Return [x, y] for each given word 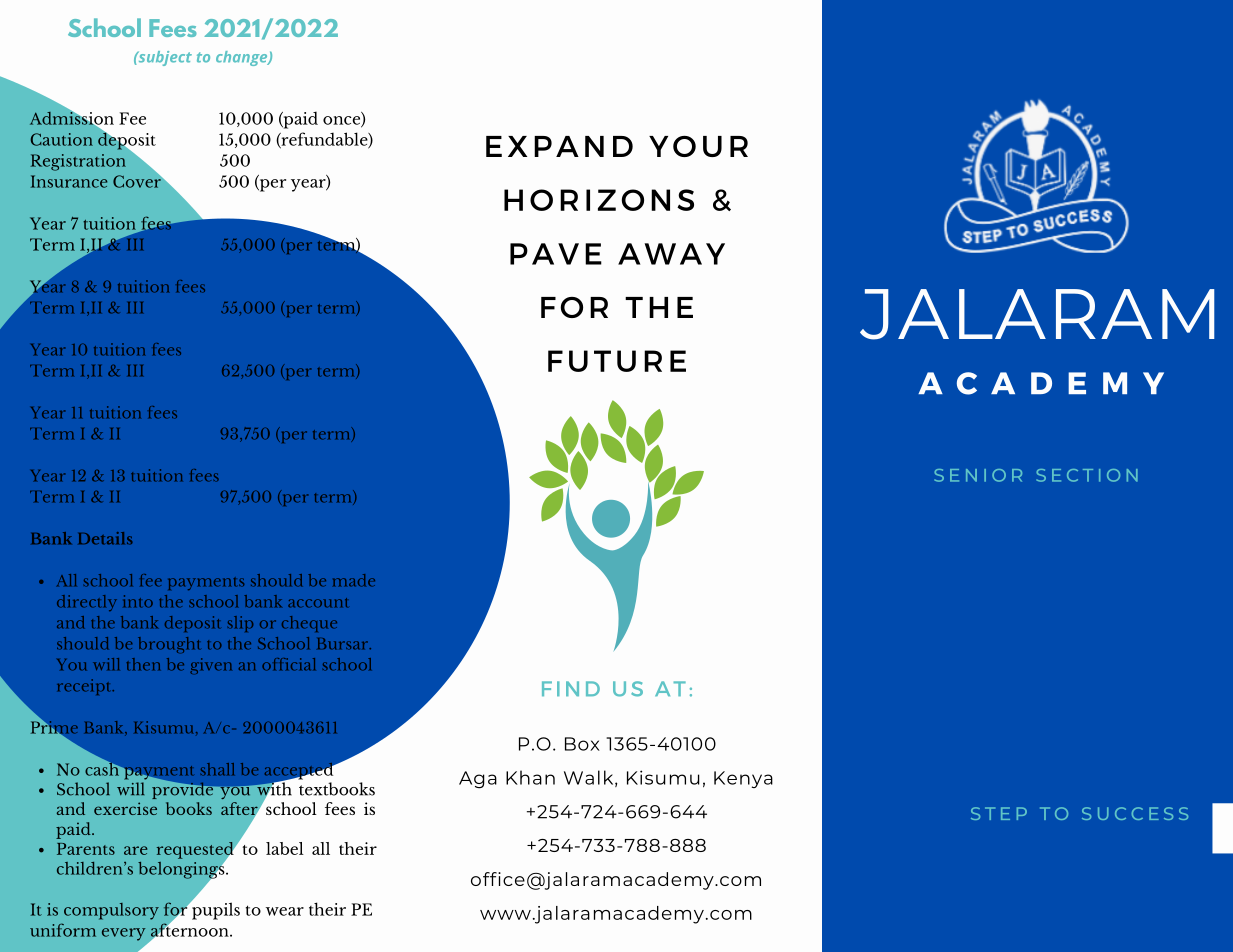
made [354, 580]
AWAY [671, 254]
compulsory [111, 911]
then [143, 664]
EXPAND [559, 146]
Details [106, 538]
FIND [571, 688]
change [243, 58]
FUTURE [617, 361]
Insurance [69, 181]
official [288, 664]
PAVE [556, 254]
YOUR [698, 146]
